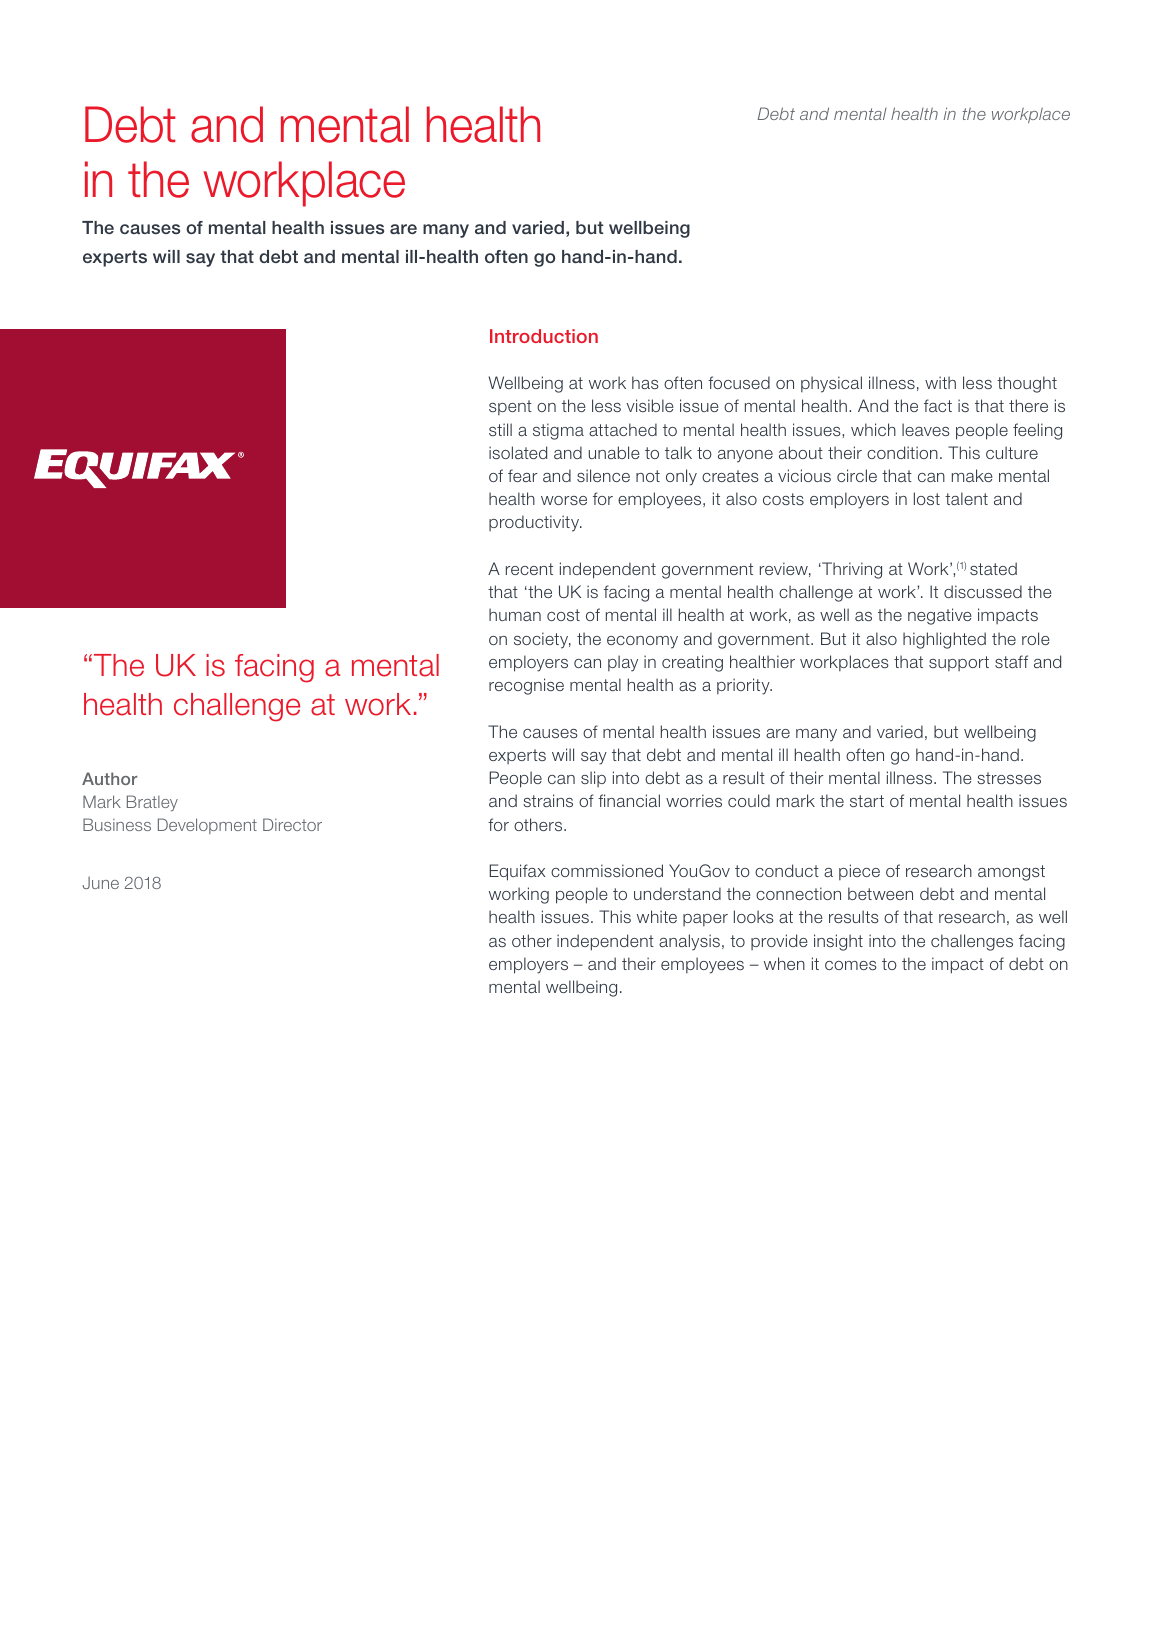  What do you see at coordinates (593, 779) in the screenshot?
I see `slip` at bounding box center [593, 779].
